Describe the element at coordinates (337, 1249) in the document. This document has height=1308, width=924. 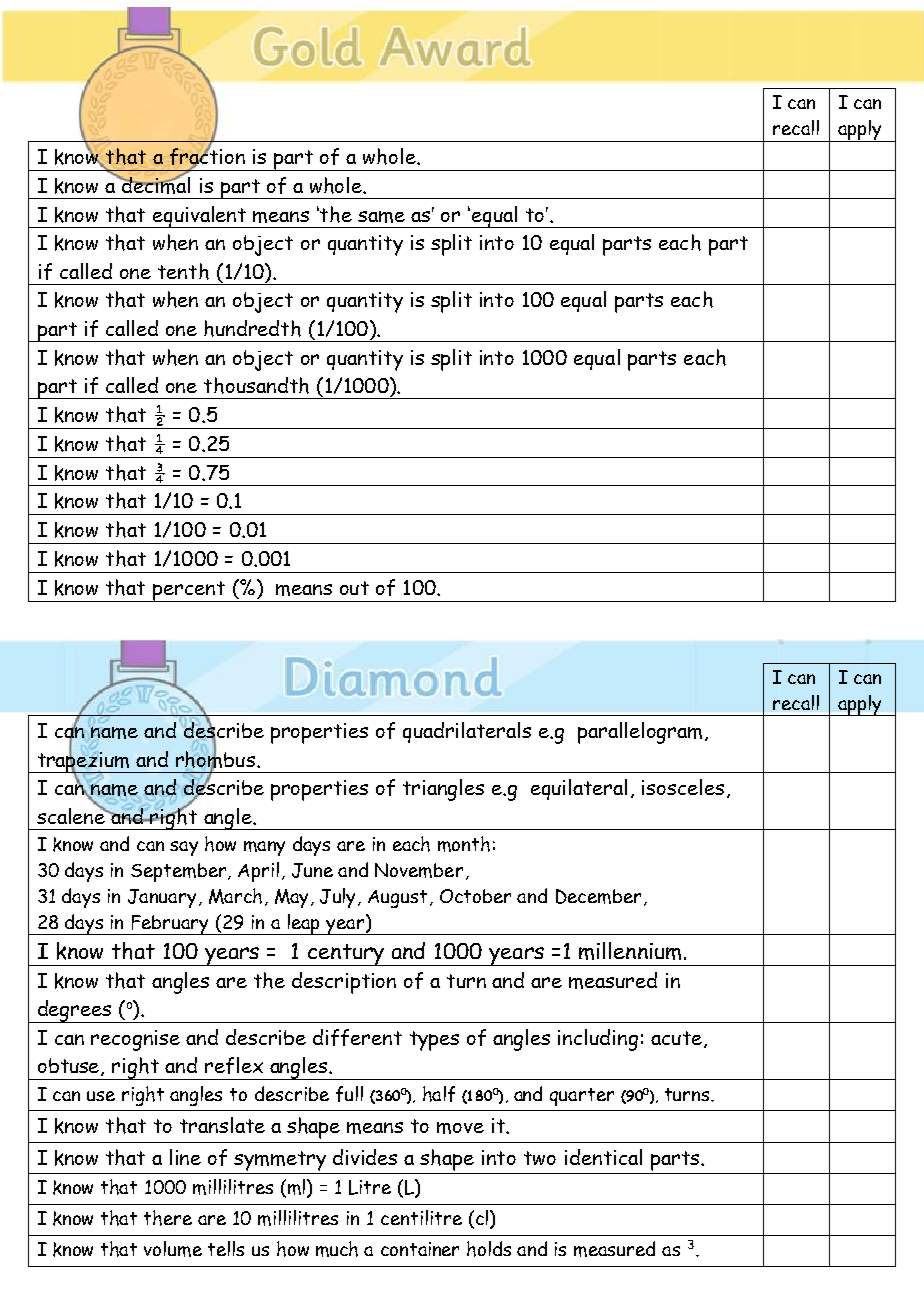
I see `much` at that location.
